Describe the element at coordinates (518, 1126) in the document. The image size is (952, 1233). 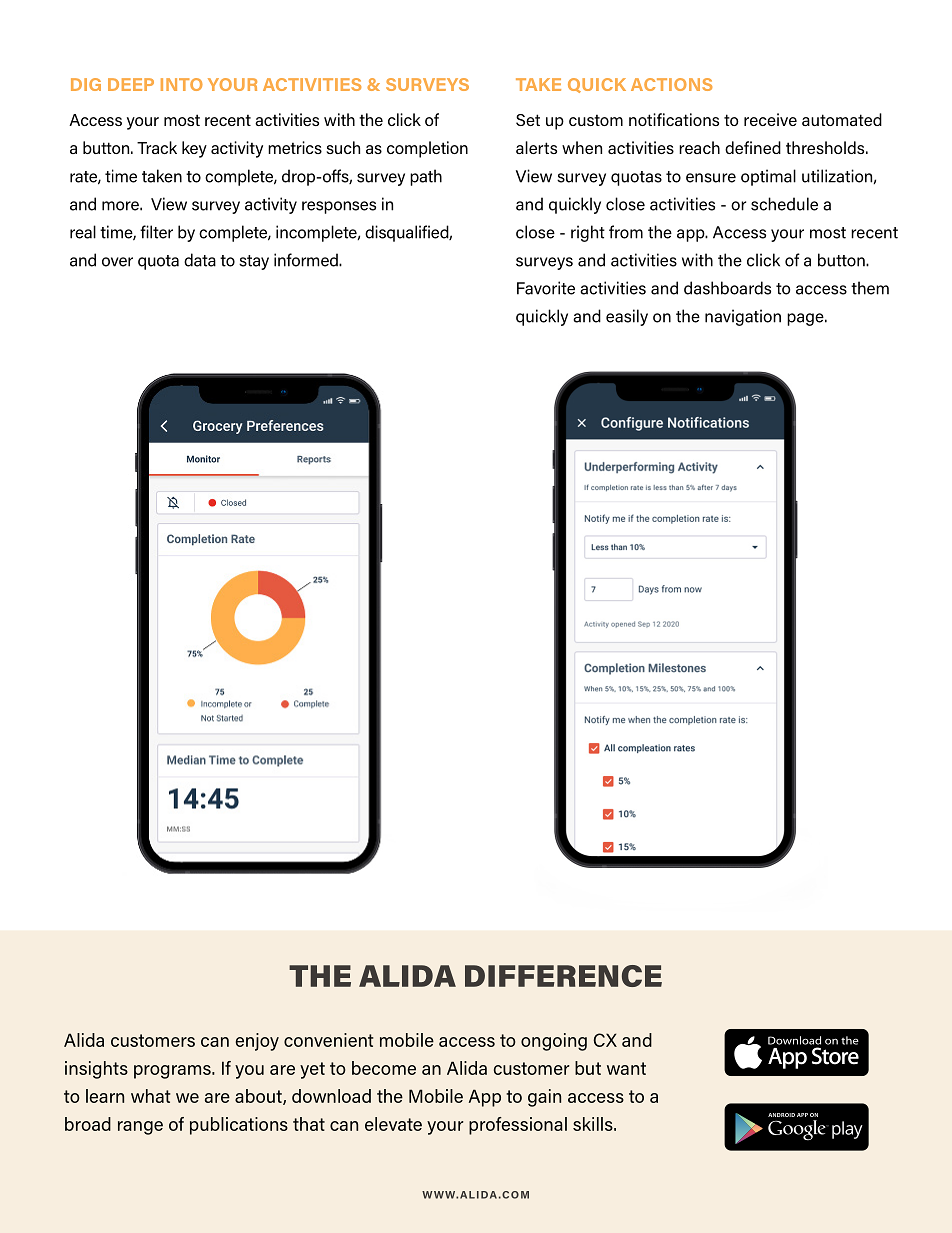
I see `professional` at that location.
